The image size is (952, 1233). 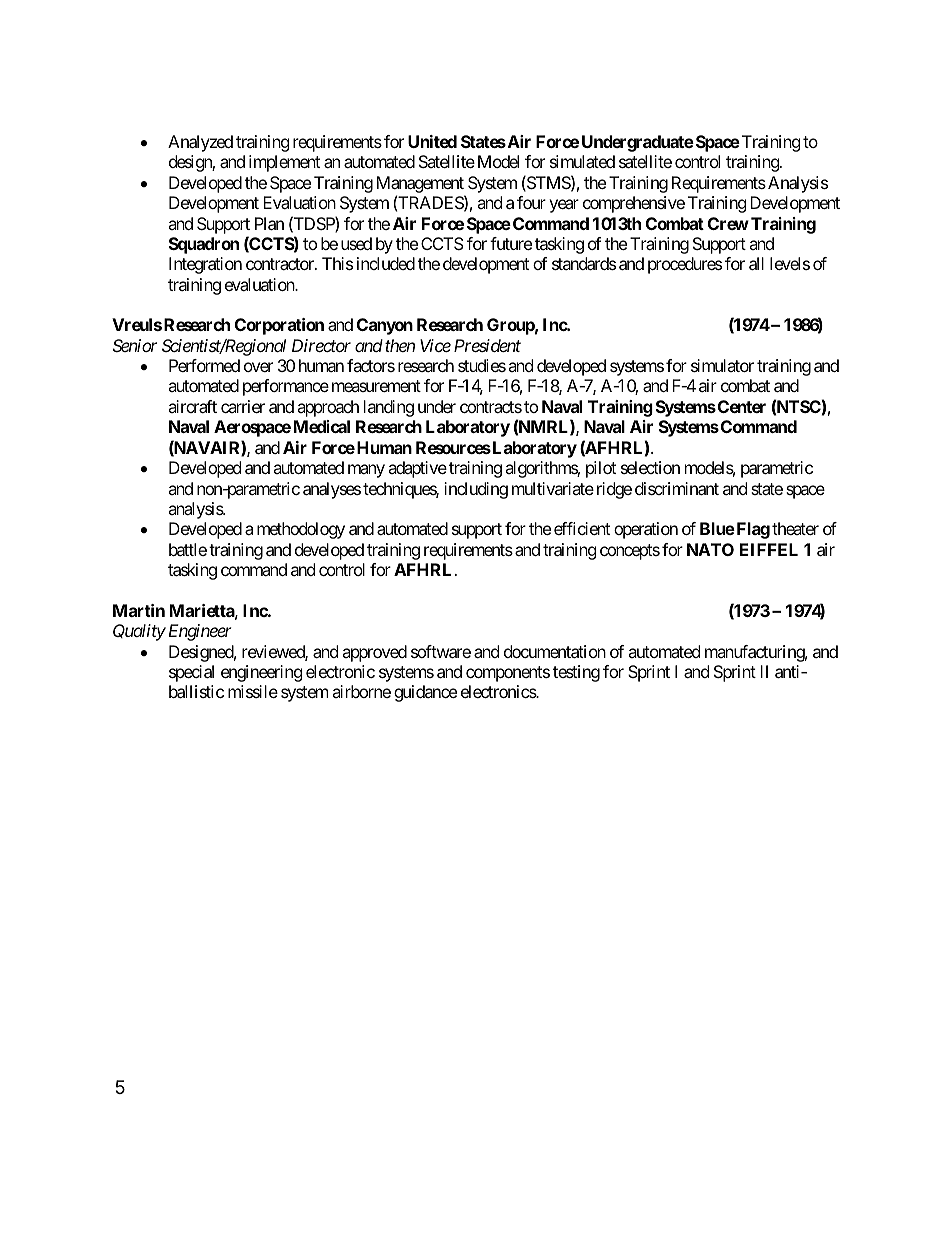 What do you see at coordinates (710, 549) in the screenshot?
I see `NATO` at bounding box center [710, 549].
